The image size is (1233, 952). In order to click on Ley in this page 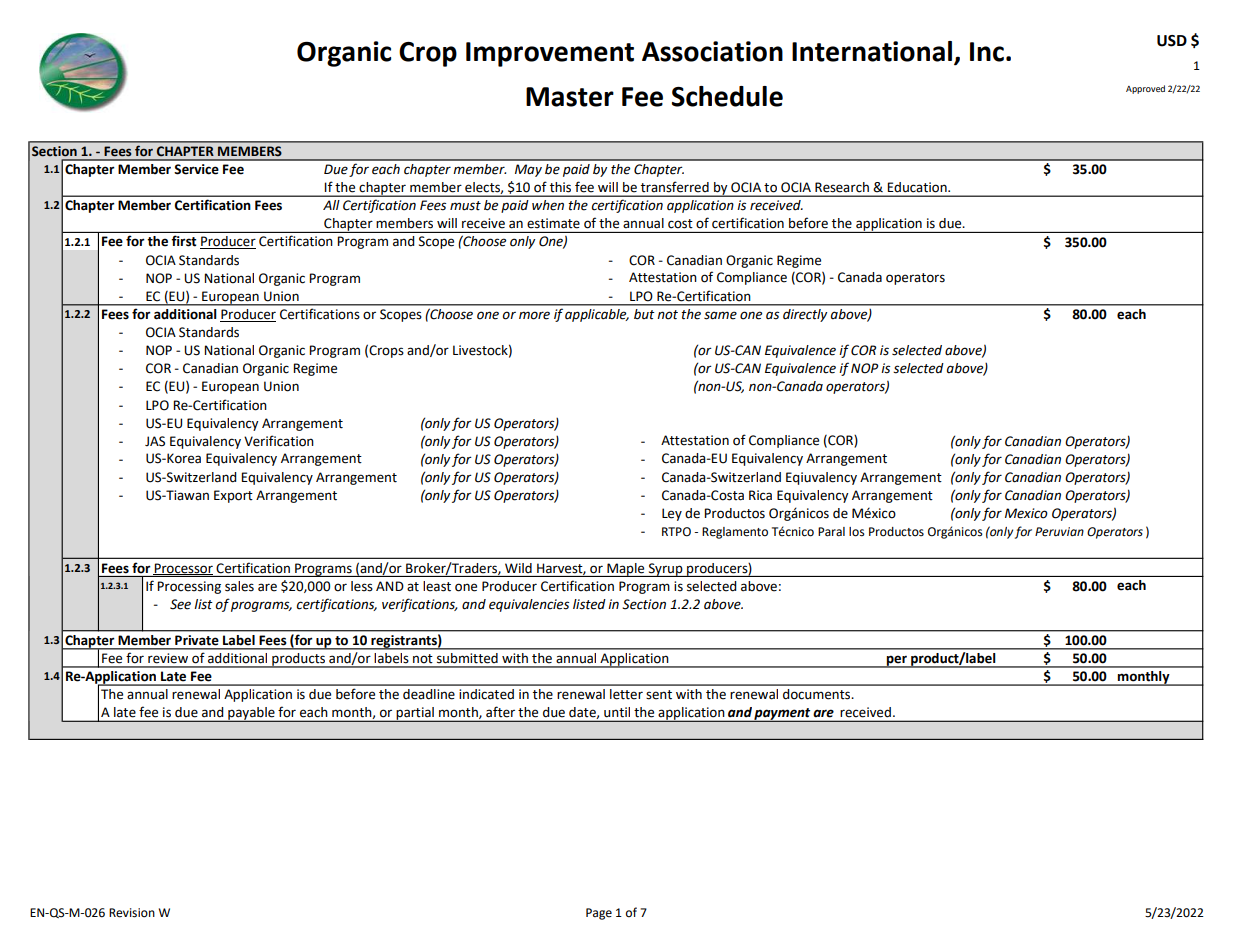, I will do `click(672, 514)`.
